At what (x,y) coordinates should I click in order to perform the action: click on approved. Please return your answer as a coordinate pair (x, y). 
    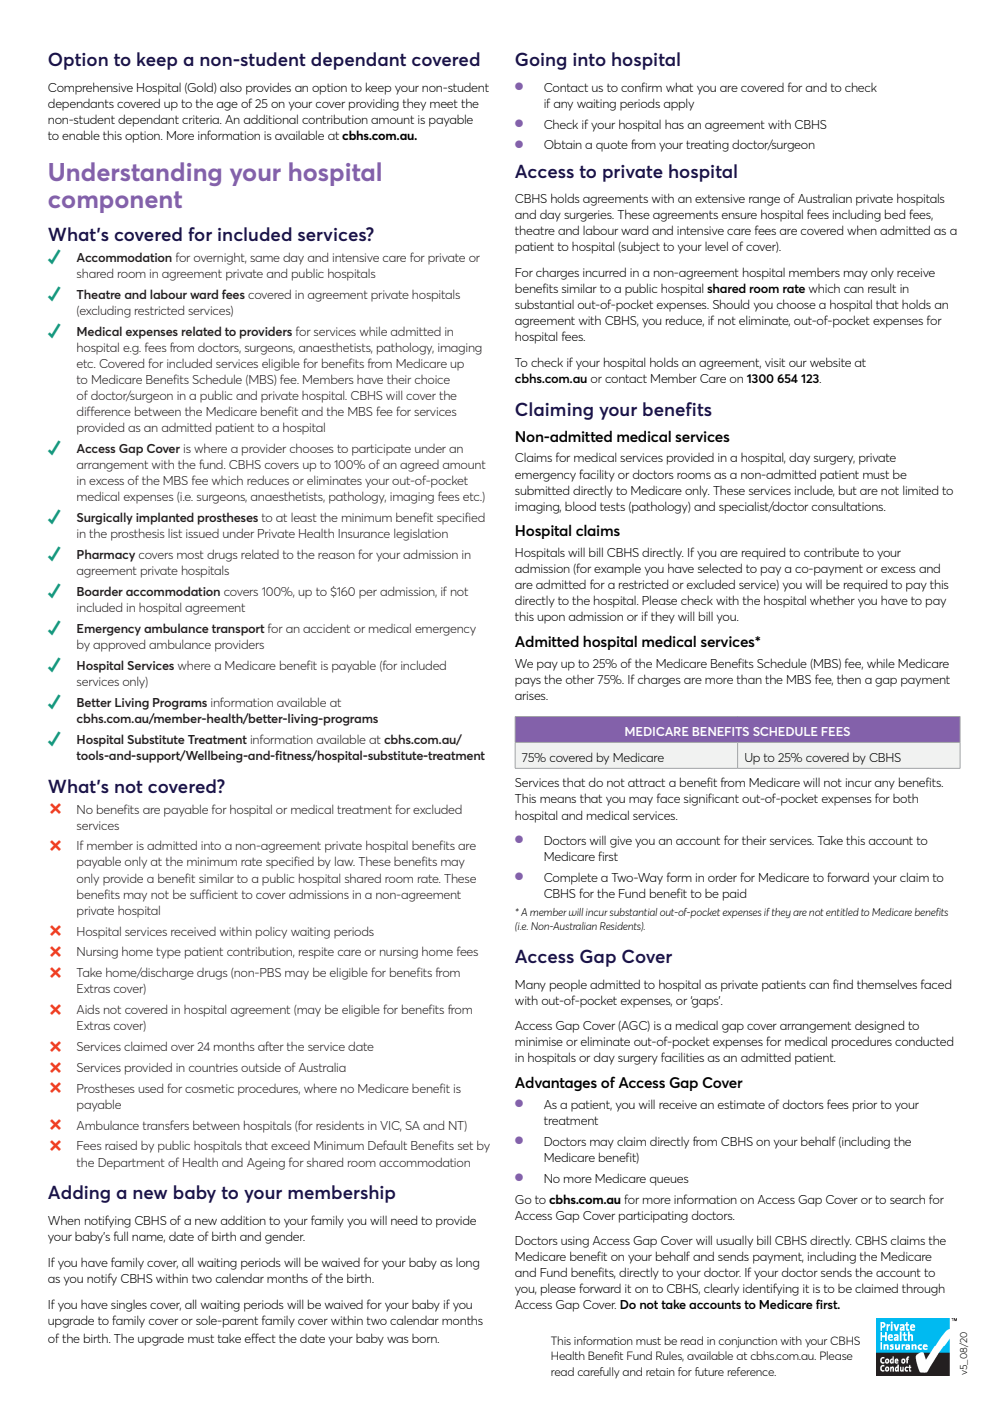
    Looking at the image, I should click on (119, 646).
